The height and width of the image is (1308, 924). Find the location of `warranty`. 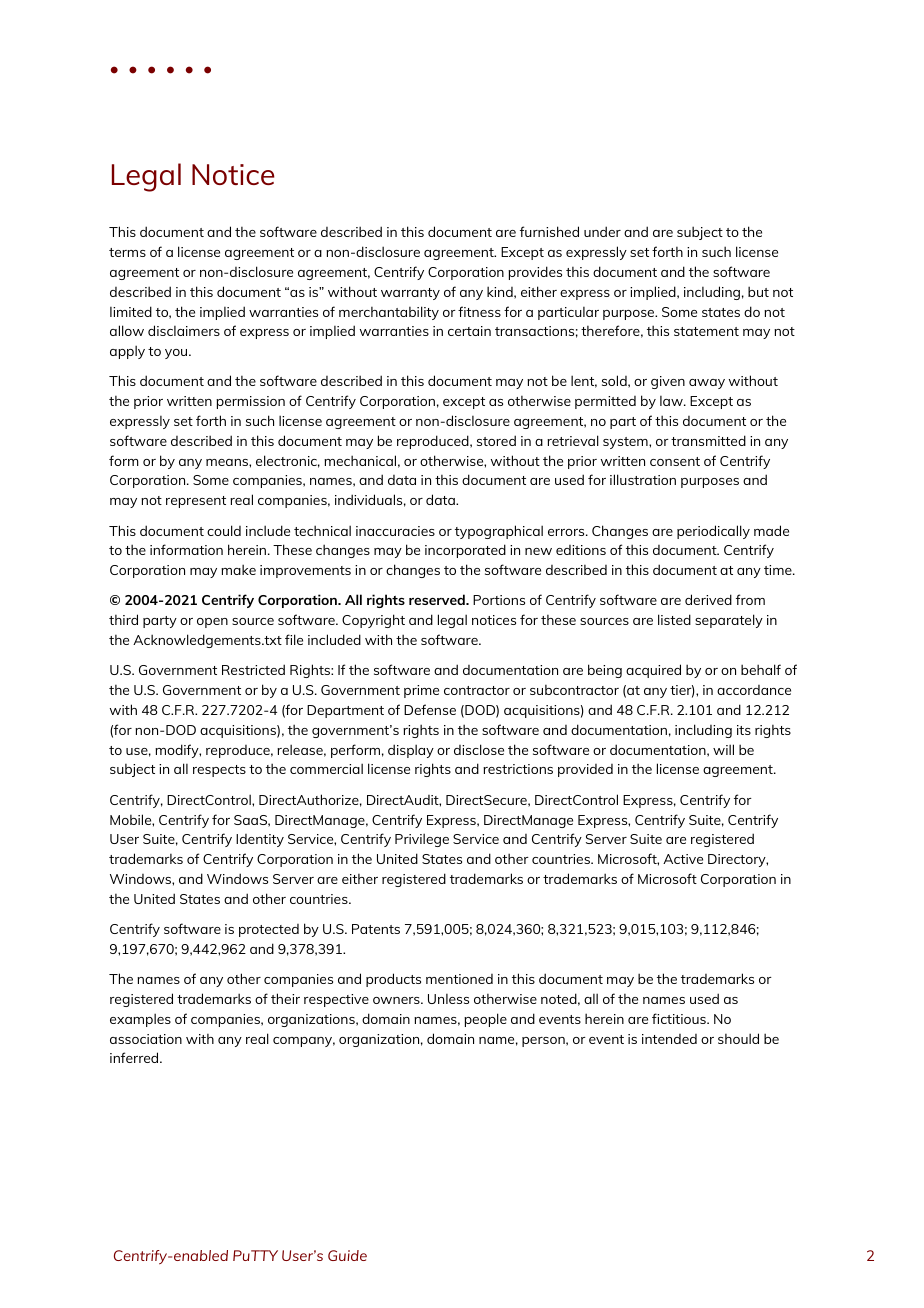

warranty is located at coordinates (410, 294).
